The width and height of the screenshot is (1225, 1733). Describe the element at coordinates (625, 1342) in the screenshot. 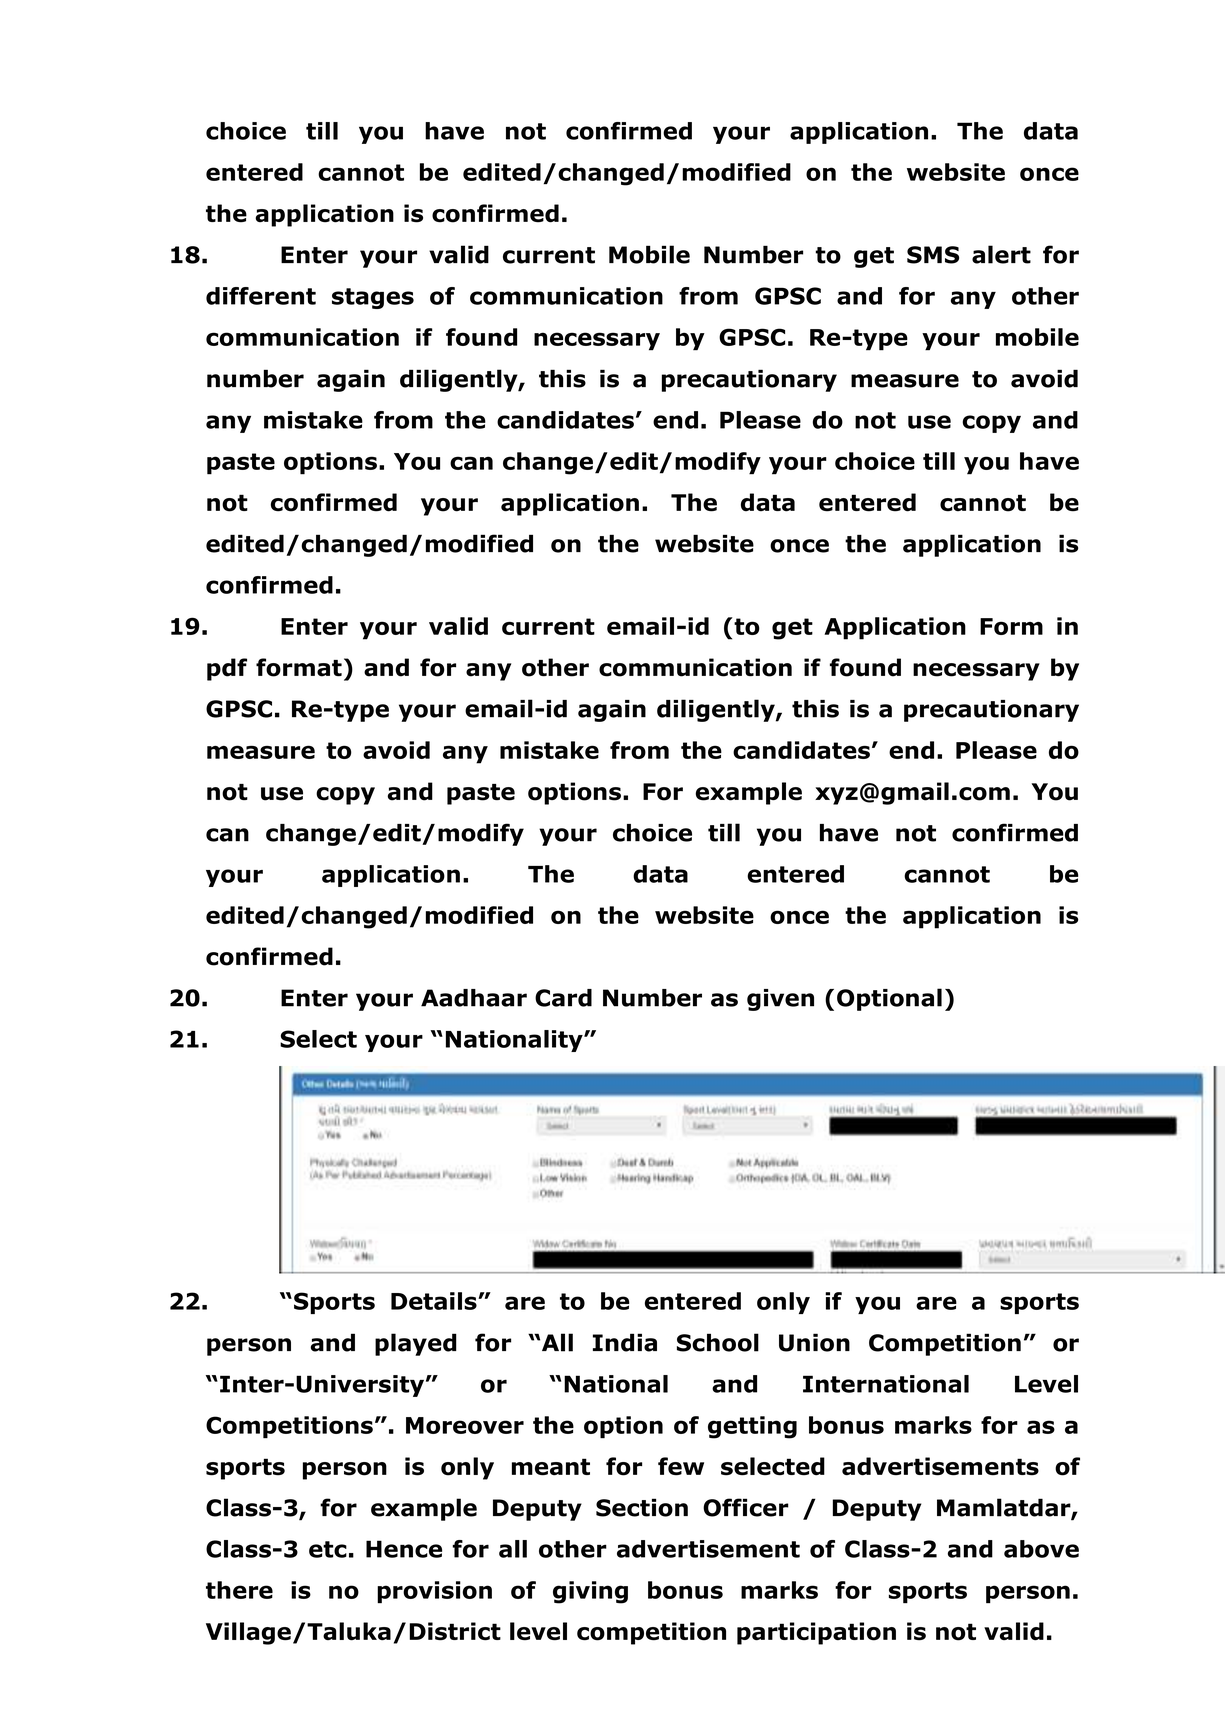

I see `India` at that location.
